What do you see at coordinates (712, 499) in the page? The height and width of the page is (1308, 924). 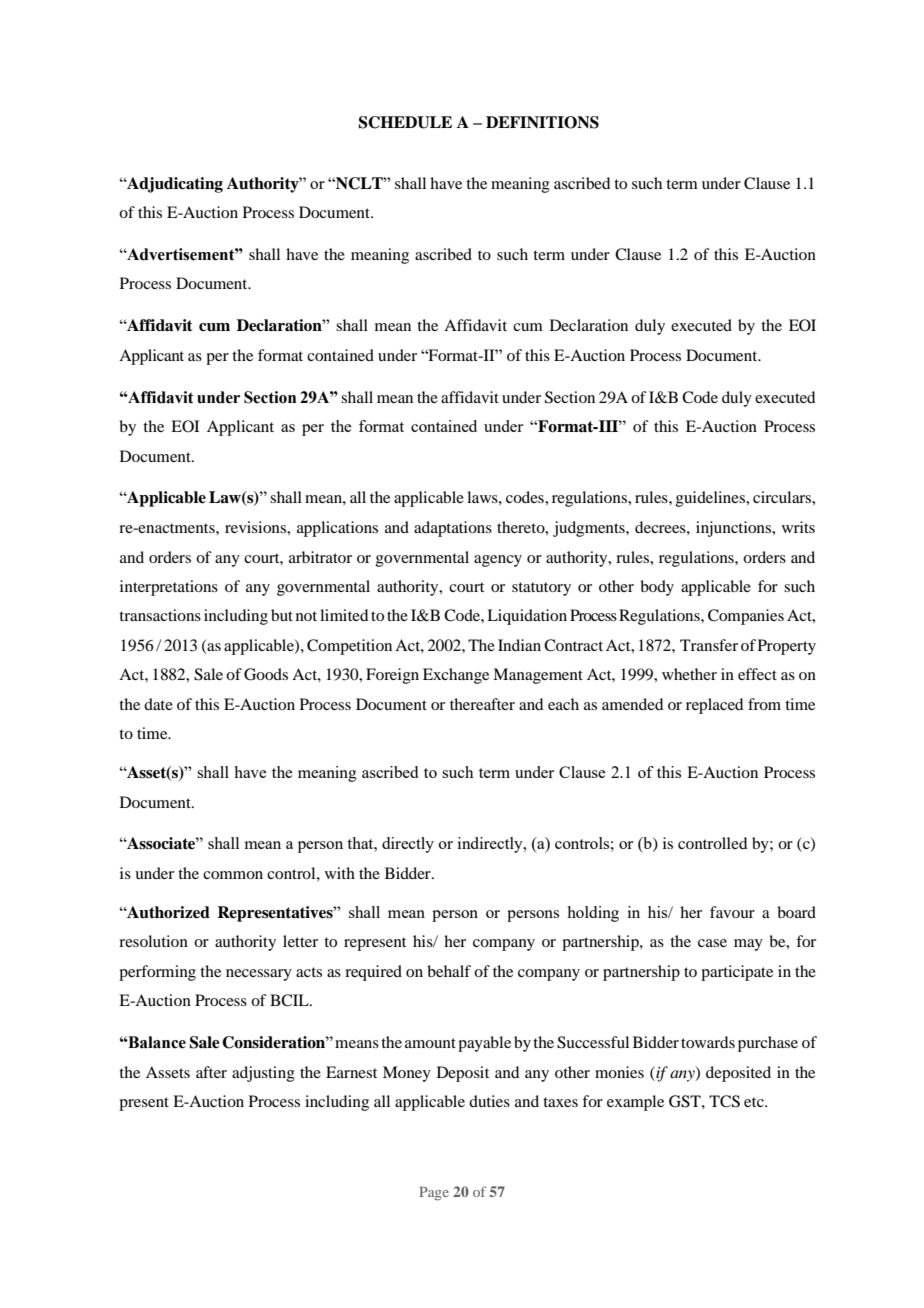 I see `guidelines` at bounding box center [712, 499].
